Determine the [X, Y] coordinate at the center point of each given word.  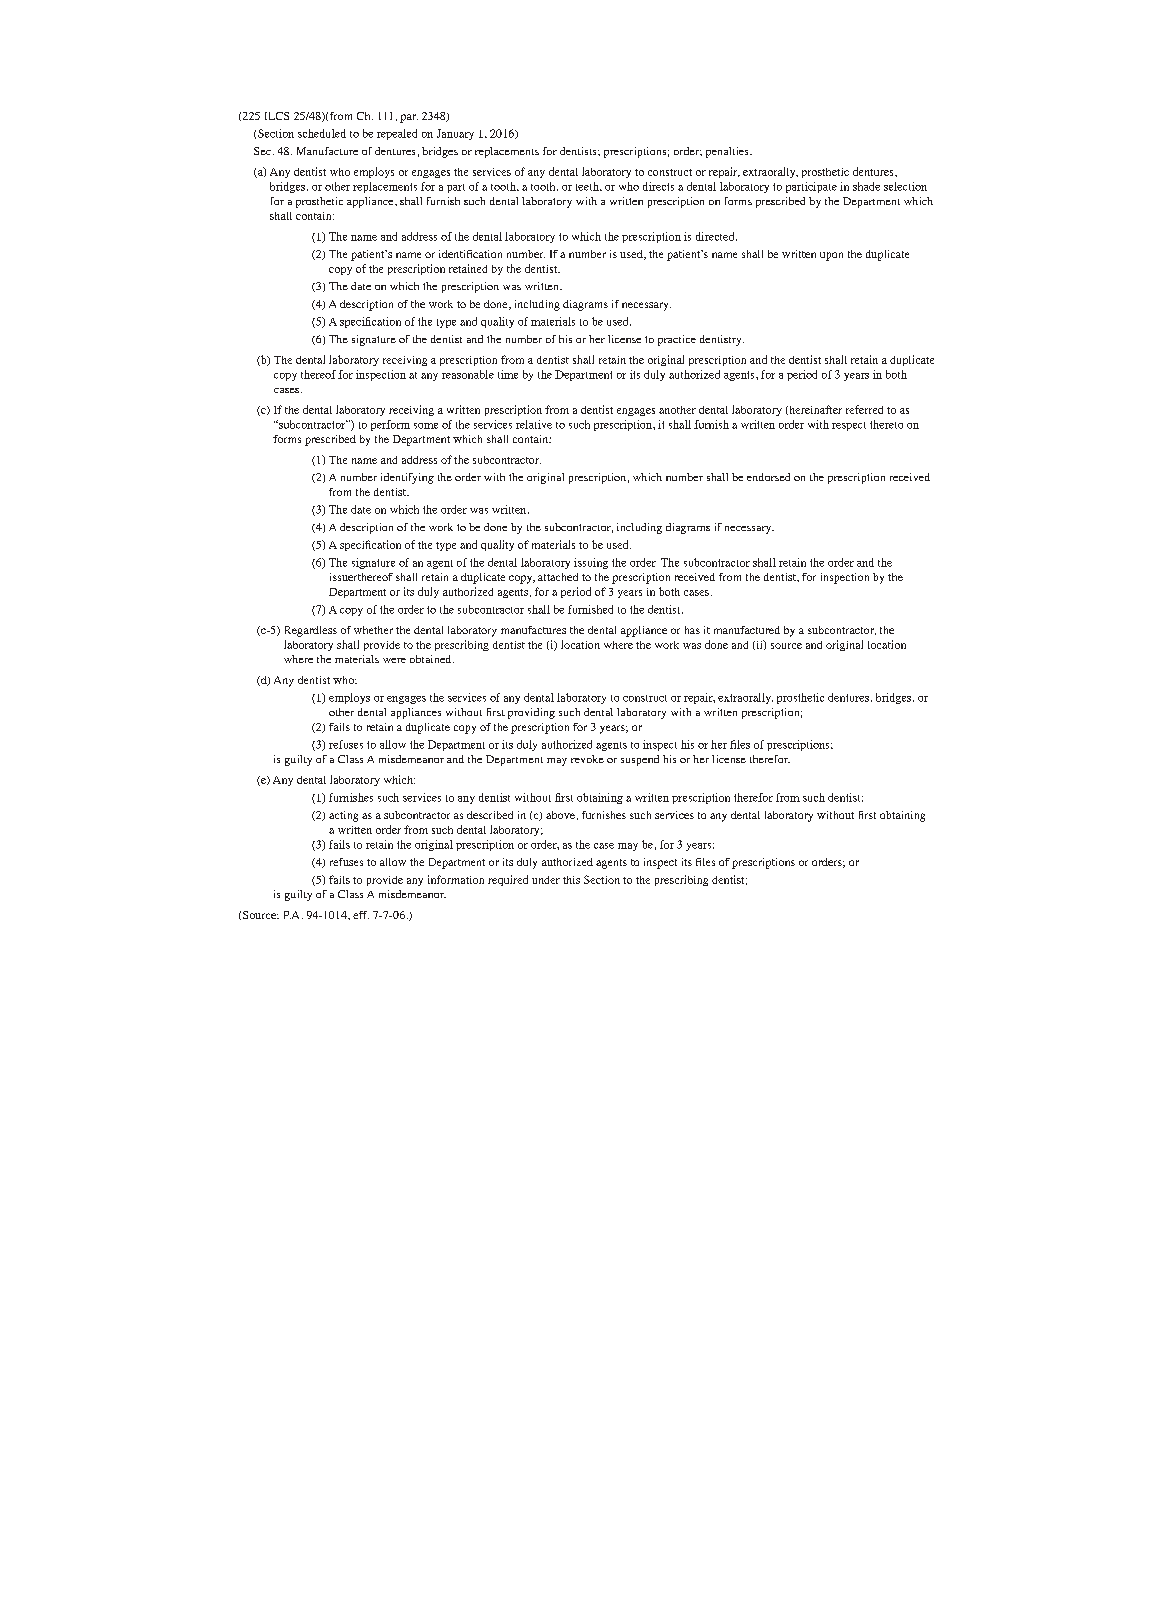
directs [658, 186]
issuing [591, 563]
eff [361, 915]
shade [866, 186]
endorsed [768, 477]
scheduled [322, 133]
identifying [407, 478]
